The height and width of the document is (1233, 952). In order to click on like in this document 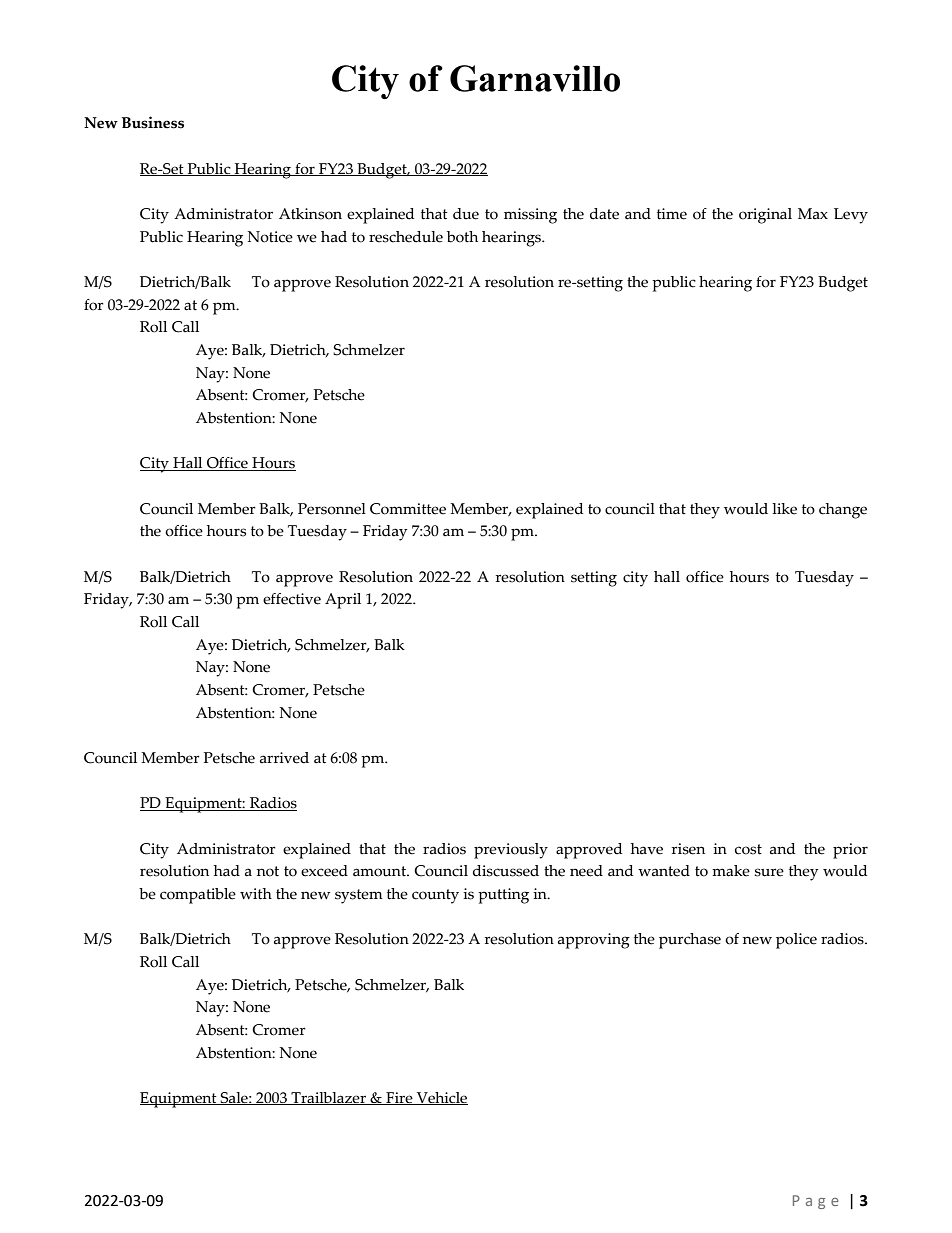, I will do `click(784, 509)`.
